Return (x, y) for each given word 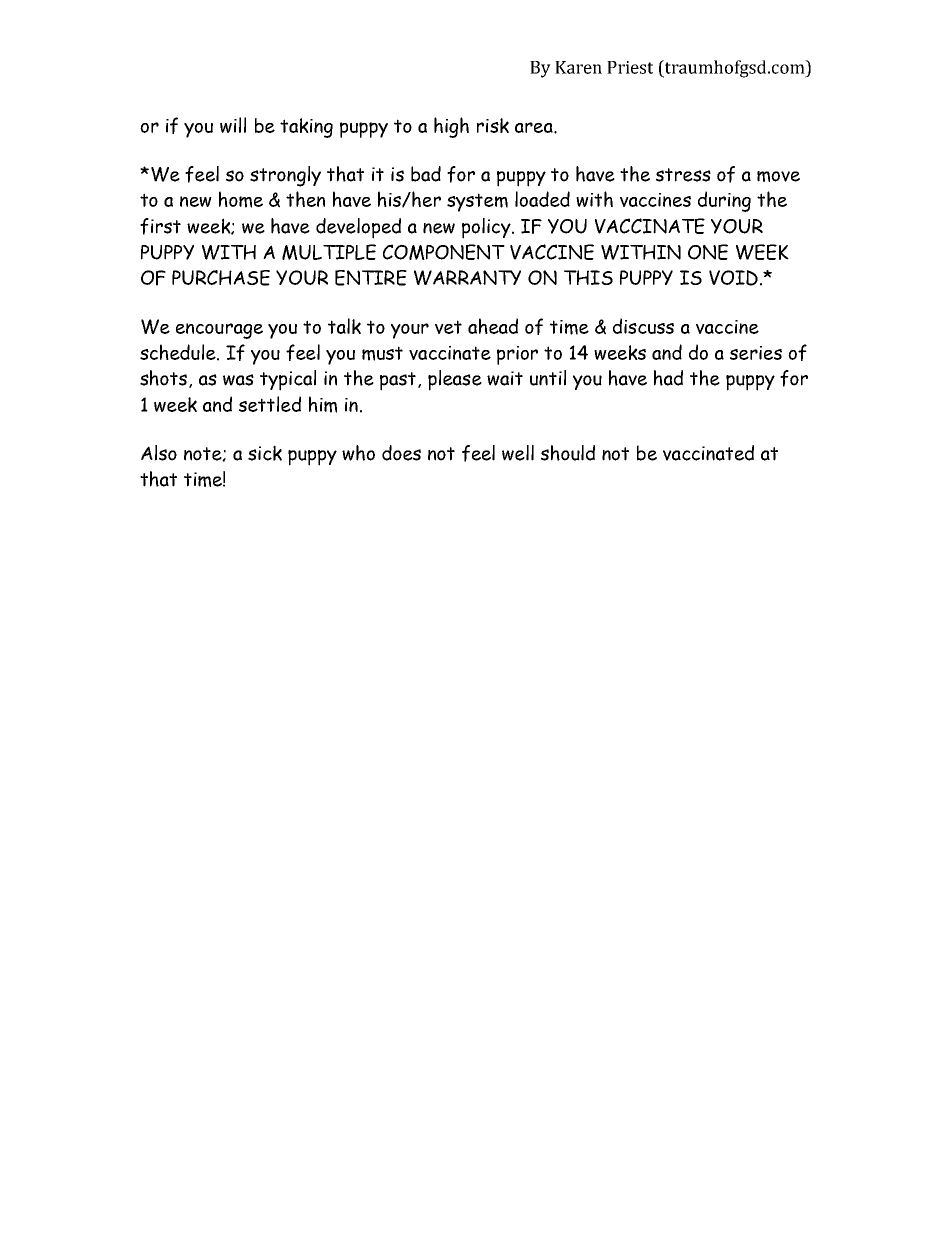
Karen (578, 67)
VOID (733, 278)
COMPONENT (444, 252)
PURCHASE (221, 278)
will (233, 125)
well (518, 453)
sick (265, 453)
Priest (630, 67)
